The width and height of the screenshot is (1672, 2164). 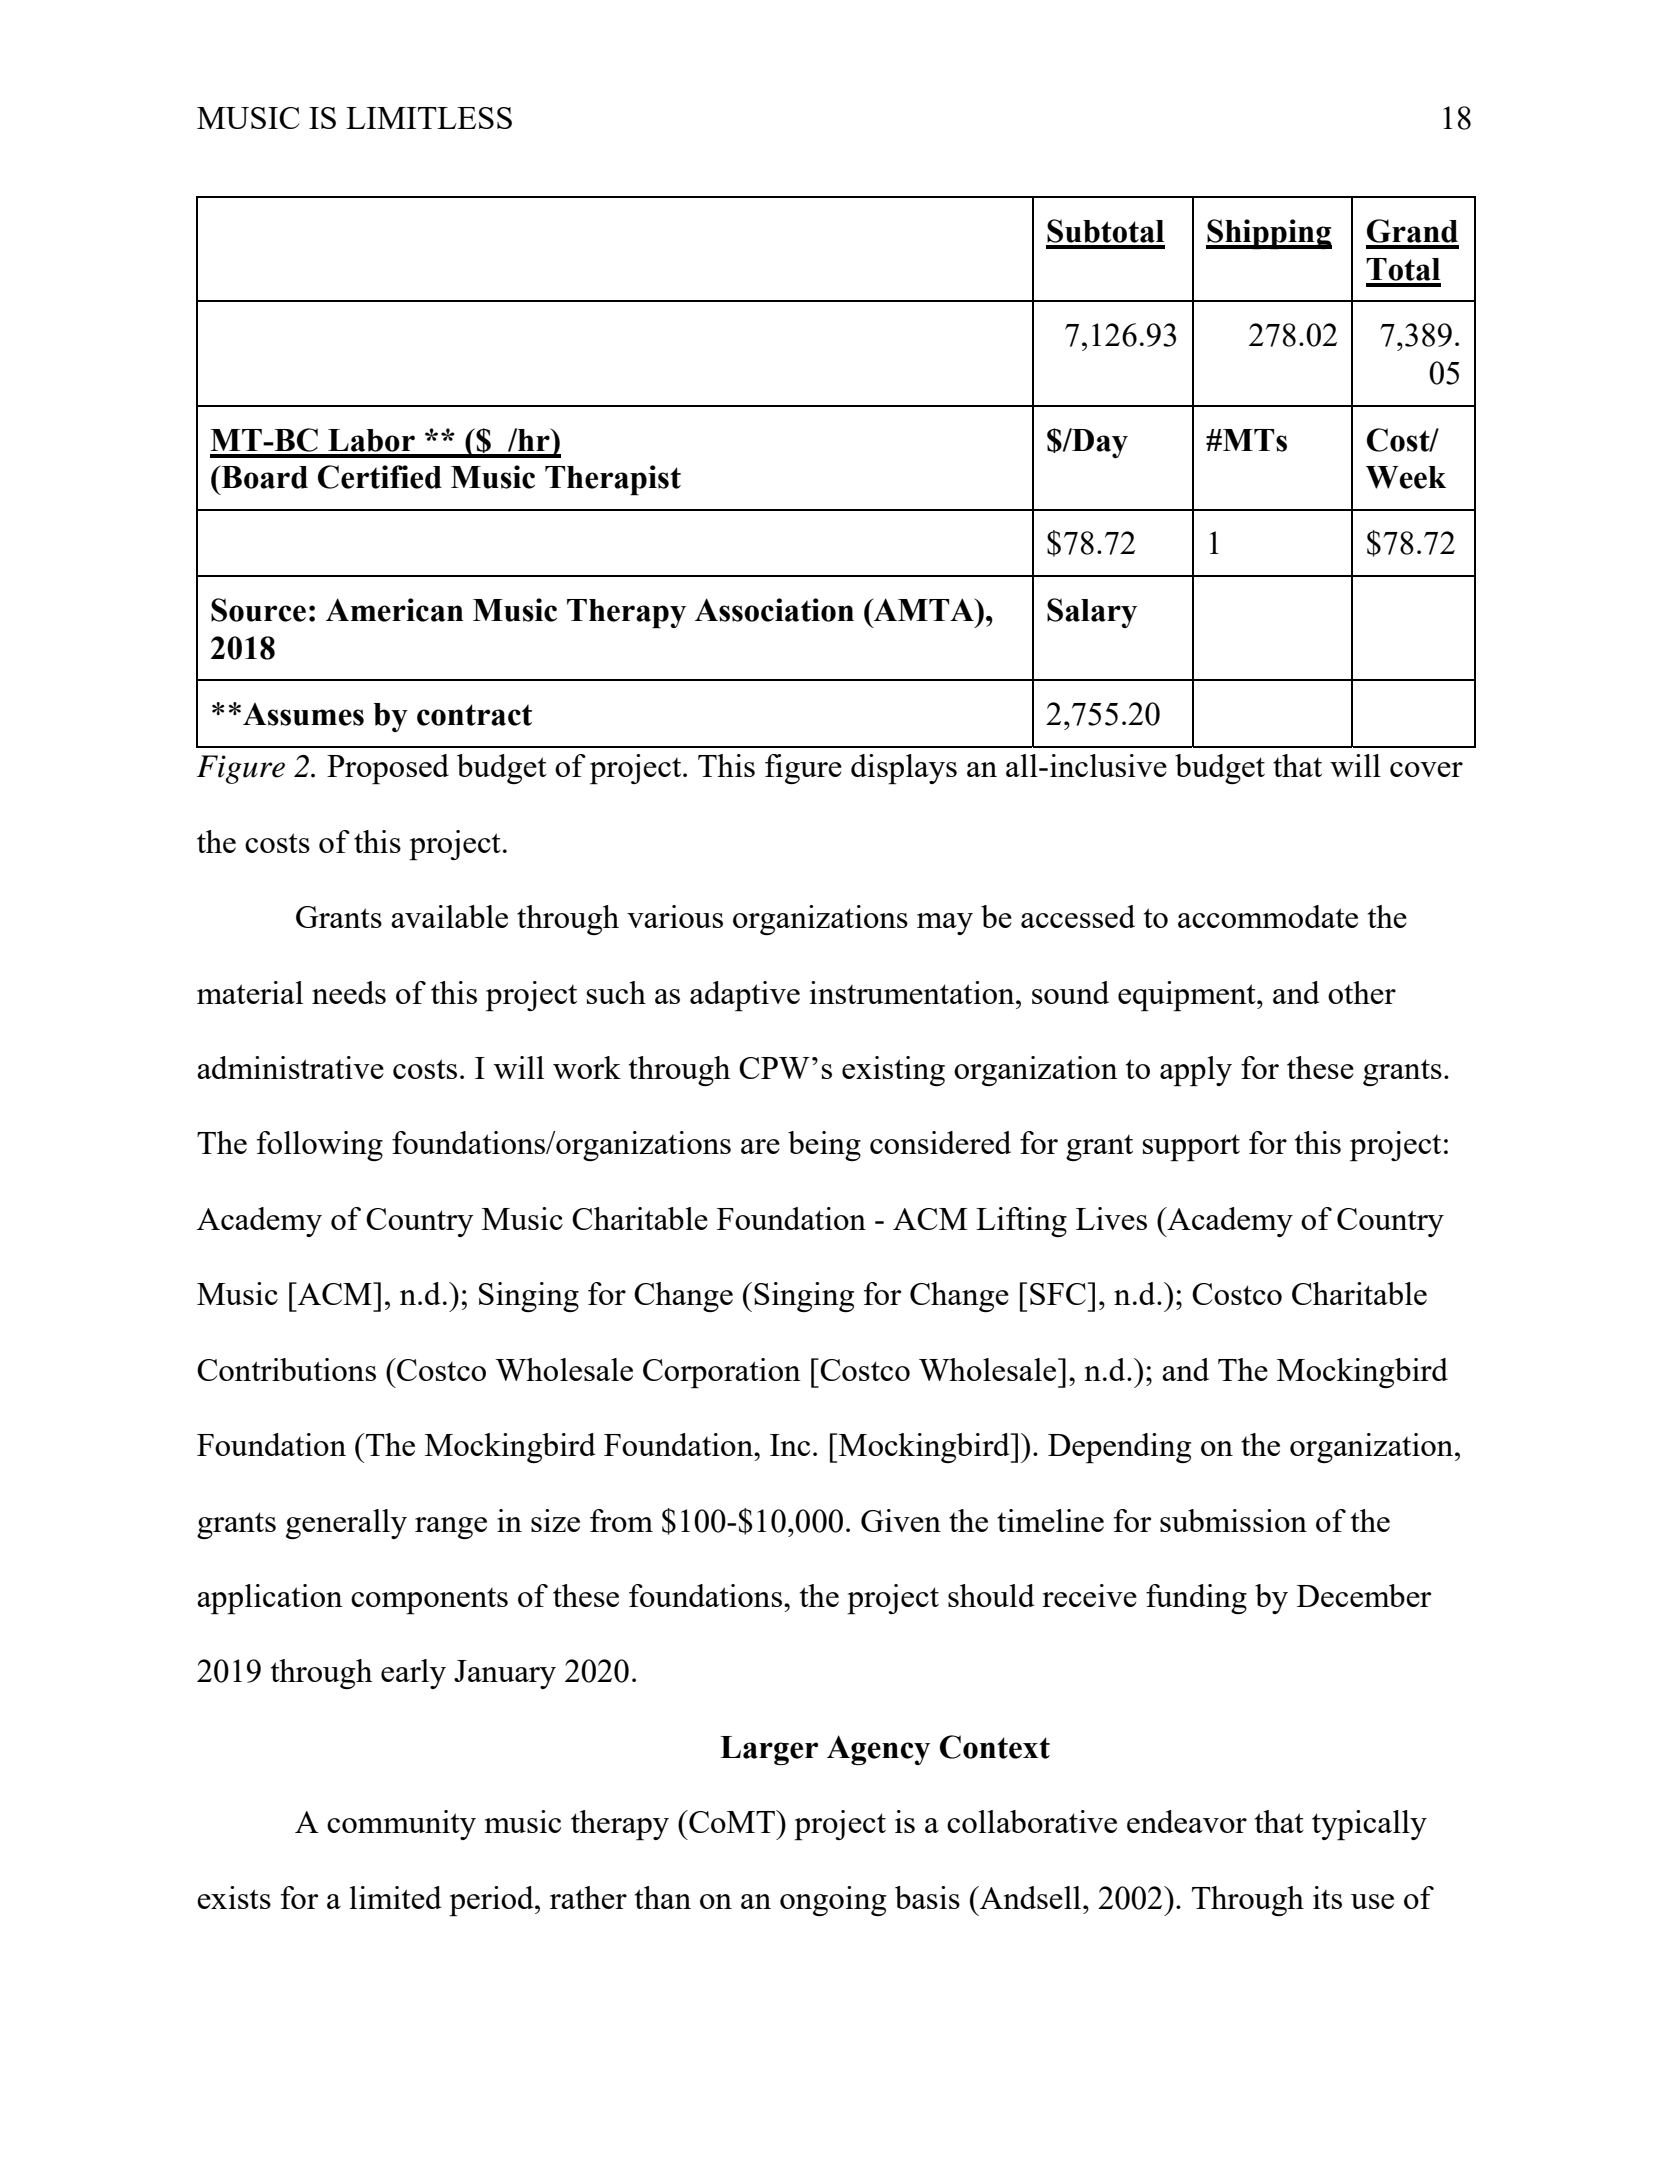 What do you see at coordinates (913, 992) in the screenshot?
I see `instrumentation` at bounding box center [913, 992].
